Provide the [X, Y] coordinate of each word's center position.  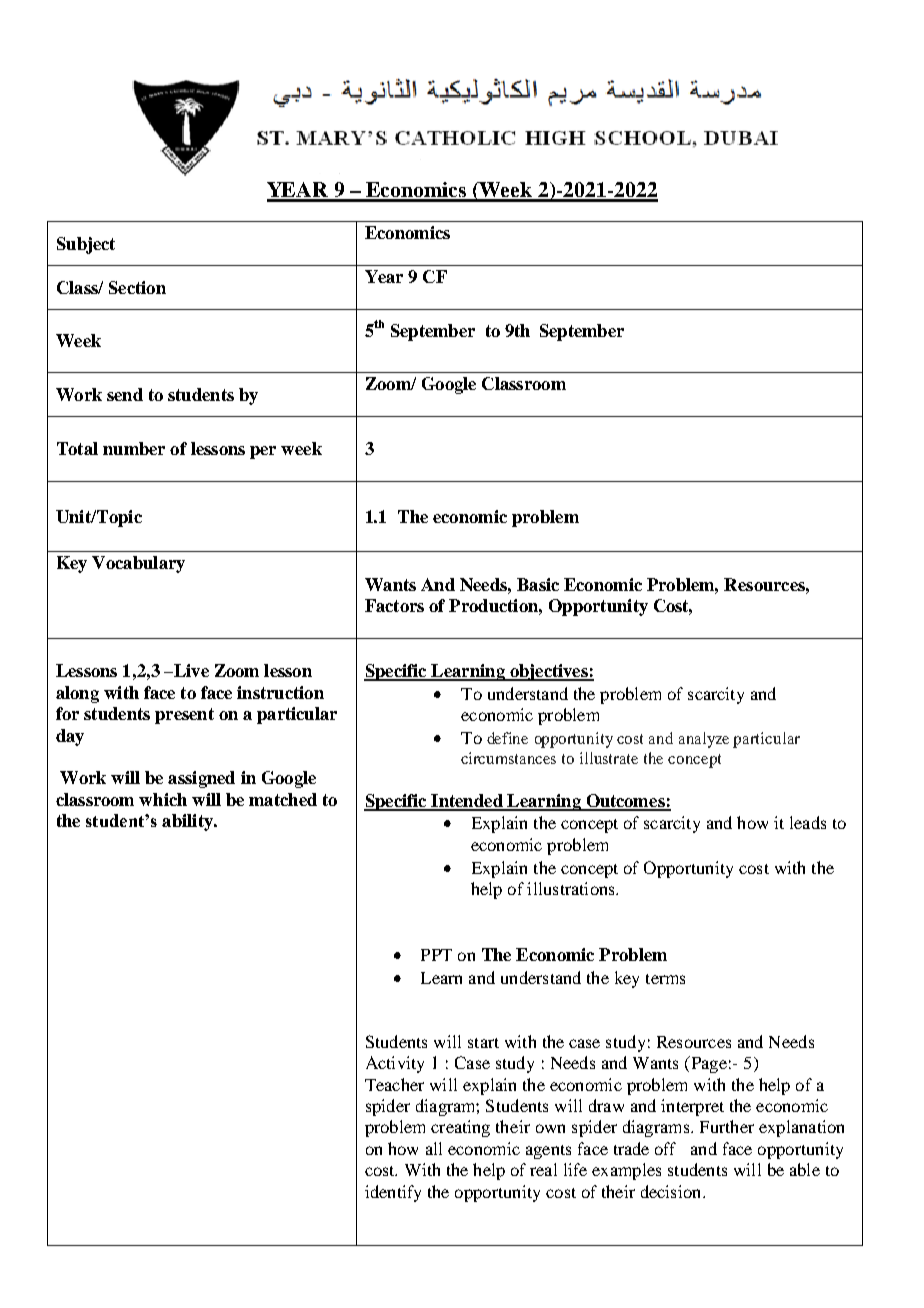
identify [393, 1193]
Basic [538, 584]
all [434, 1148]
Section [137, 287]
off [665, 1148]
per [263, 452]
